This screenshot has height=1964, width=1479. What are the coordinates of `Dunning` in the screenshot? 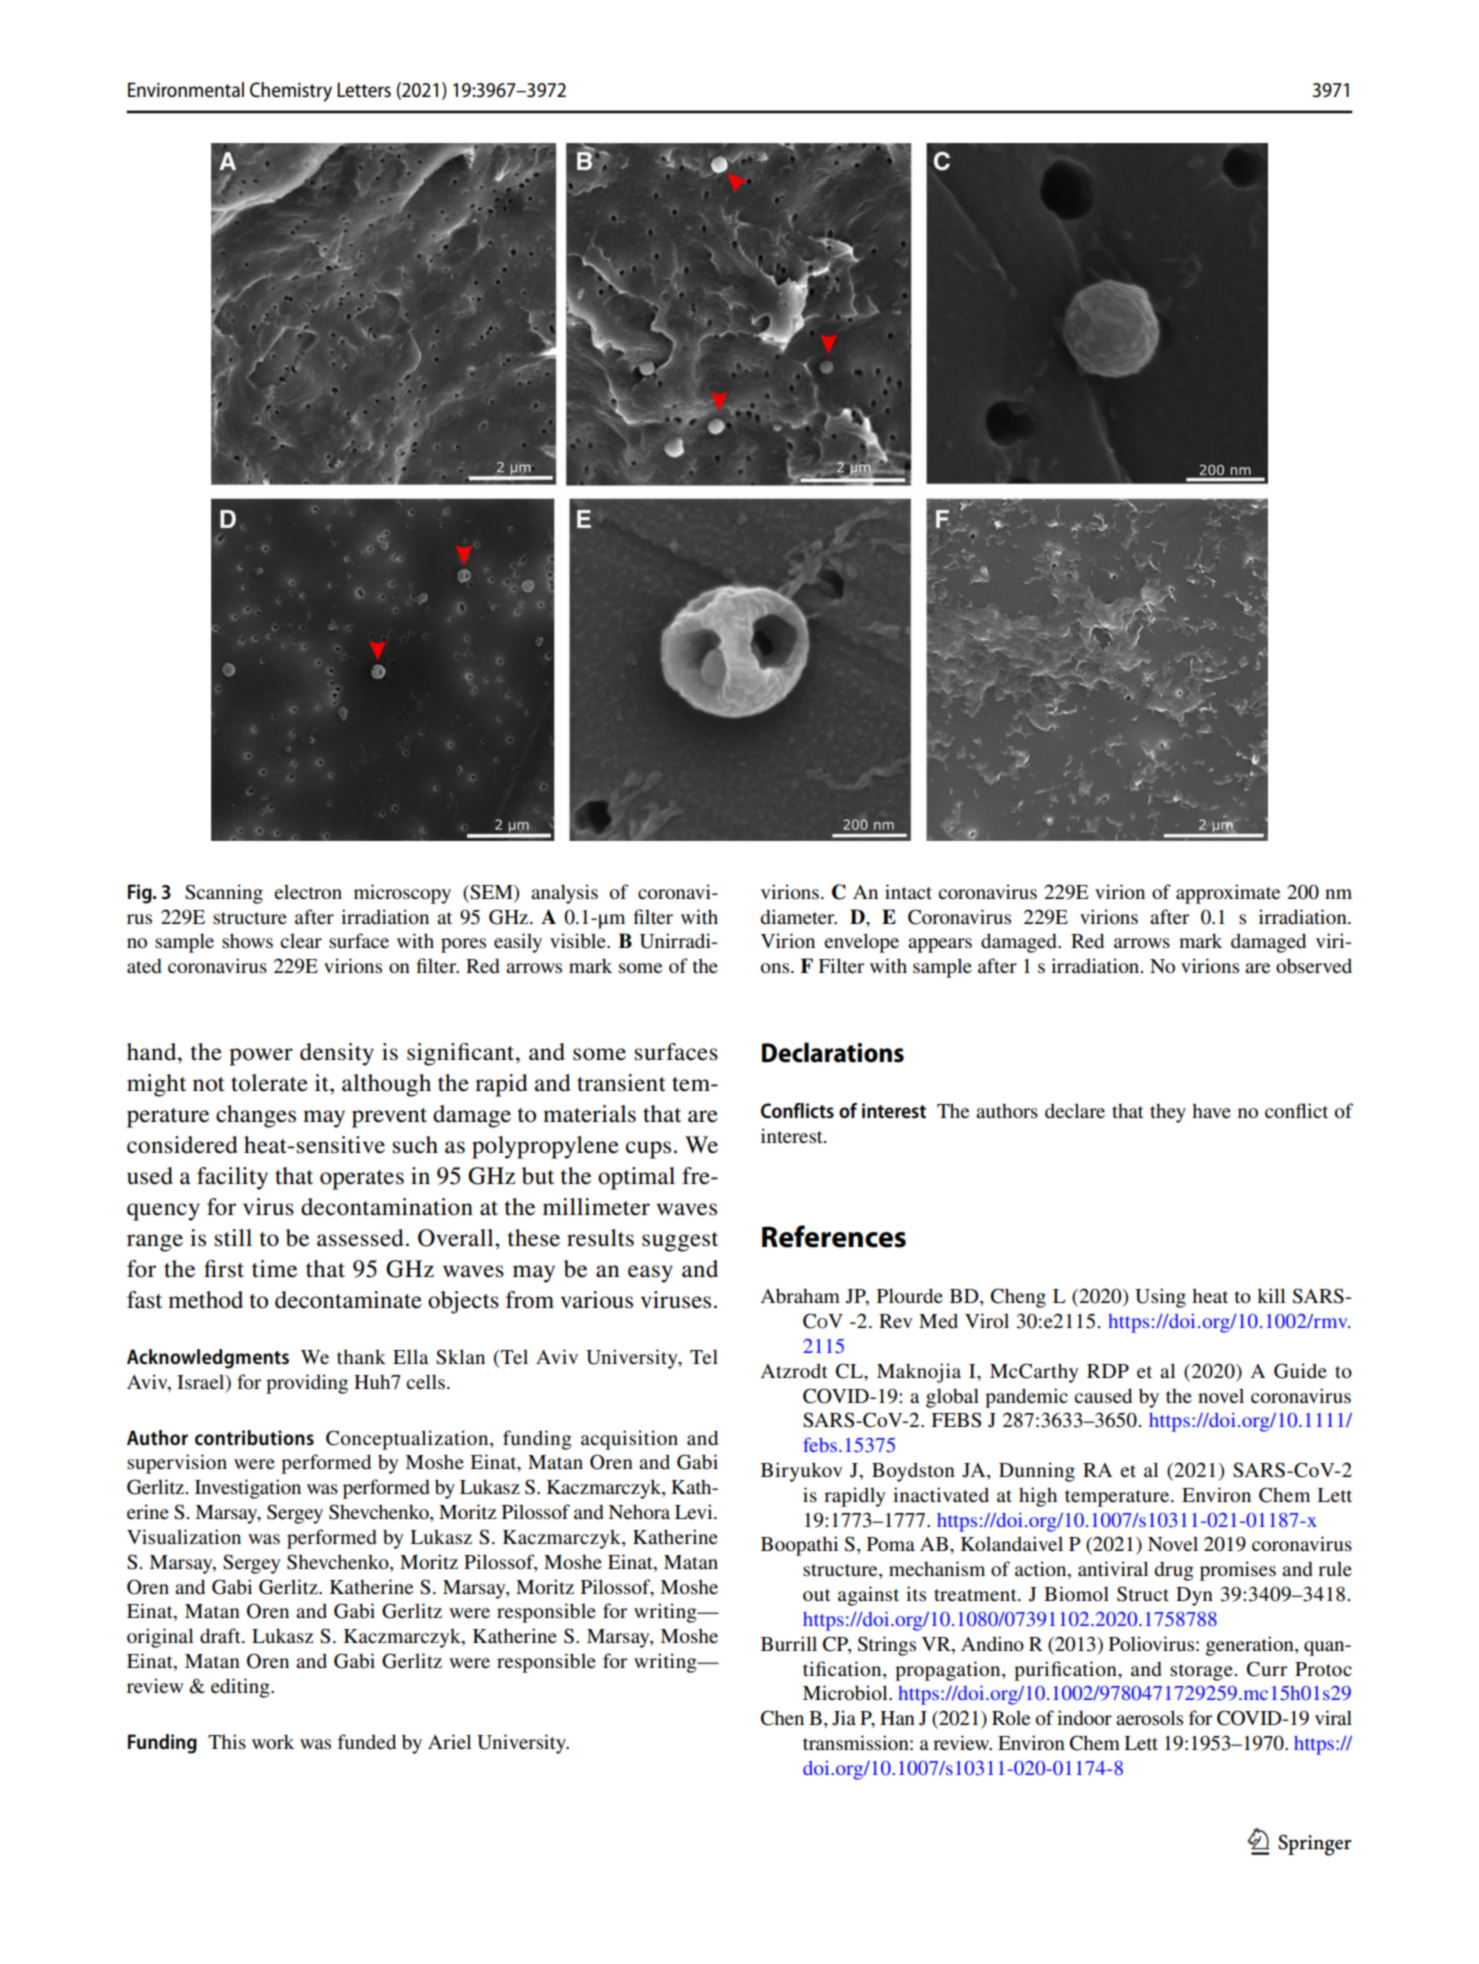 It's located at (1037, 1472).
